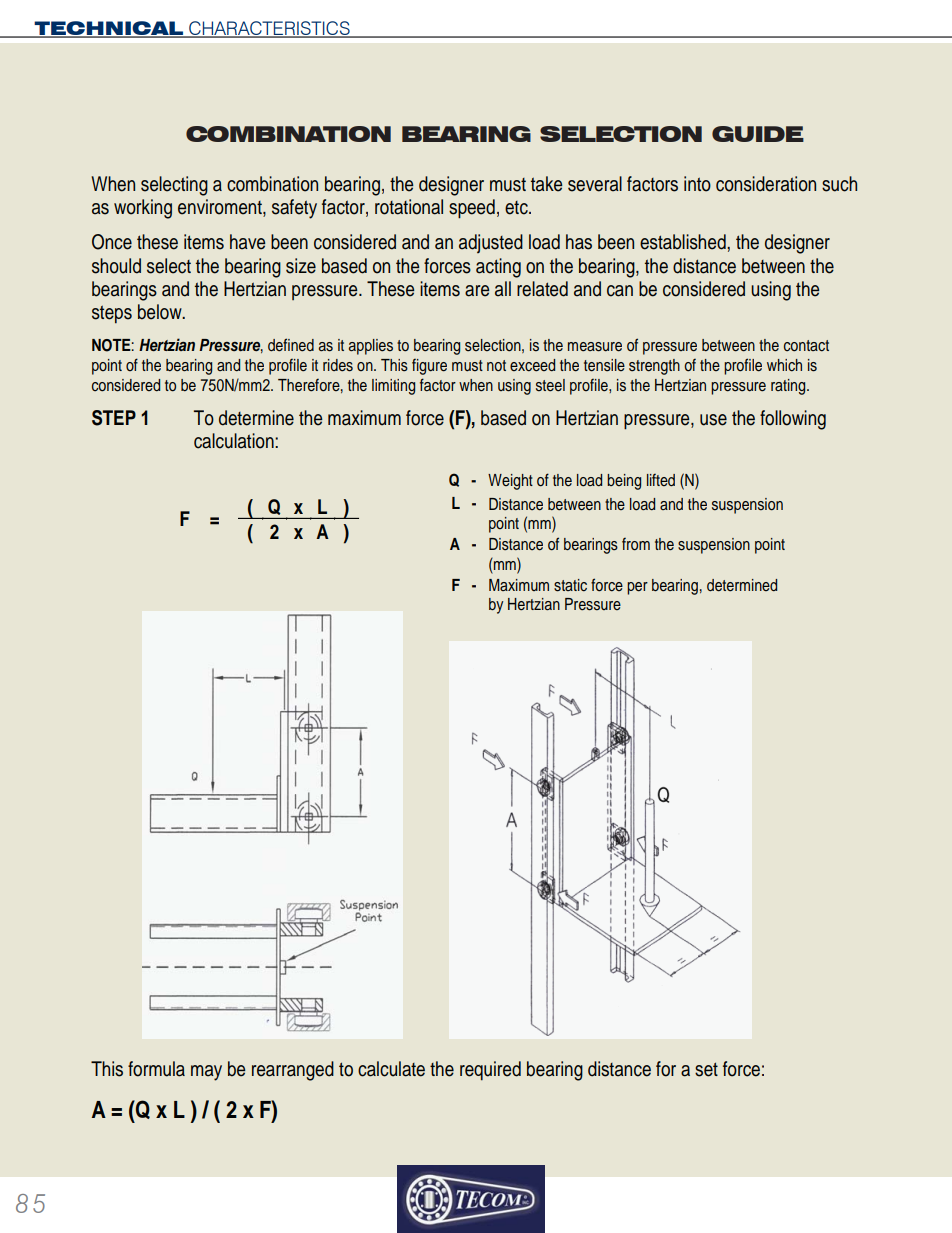 The width and height of the screenshot is (952, 1233). What do you see at coordinates (758, 134) in the screenshot?
I see `GUIDE` at bounding box center [758, 134].
